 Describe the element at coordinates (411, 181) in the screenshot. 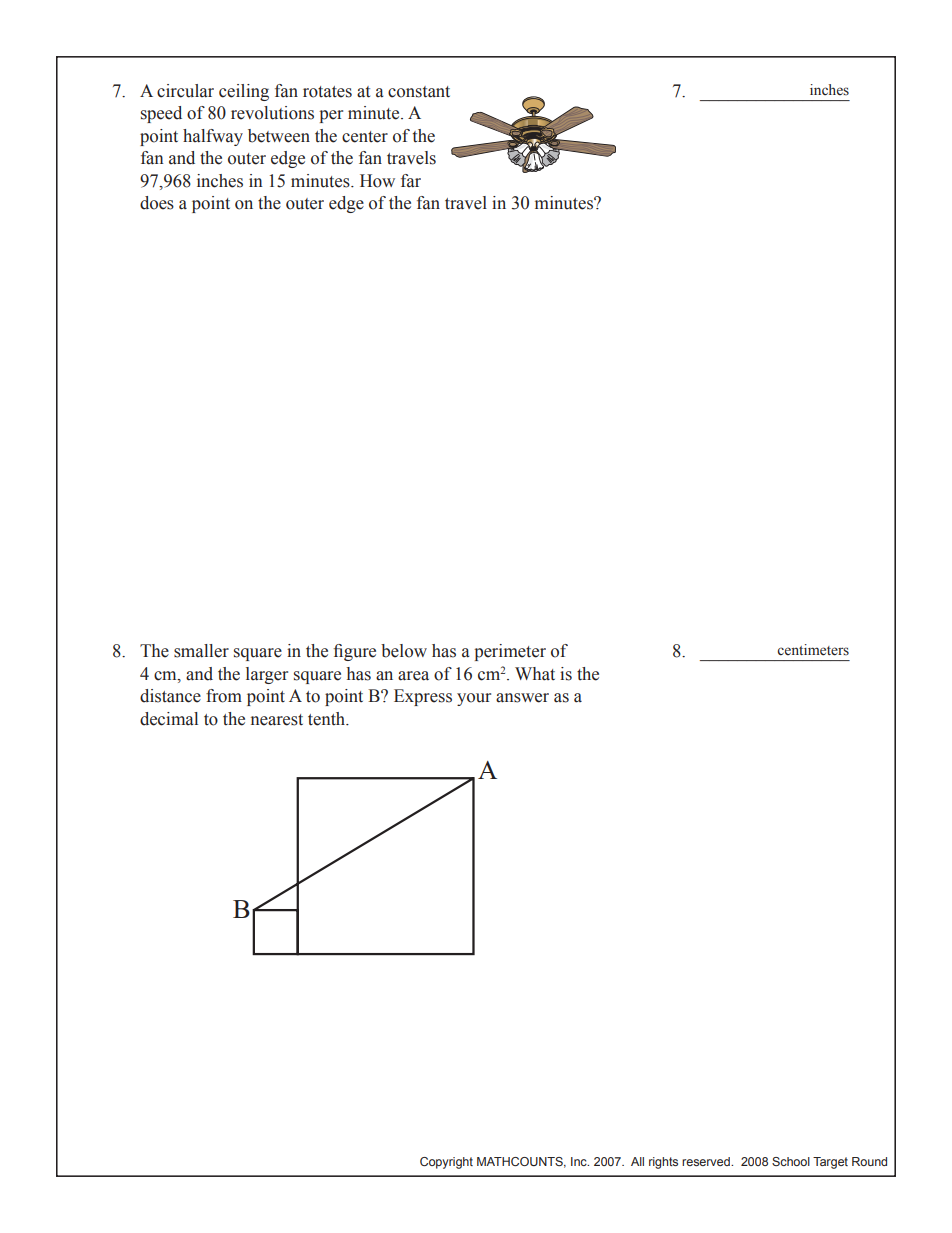

I see `far` at that location.
